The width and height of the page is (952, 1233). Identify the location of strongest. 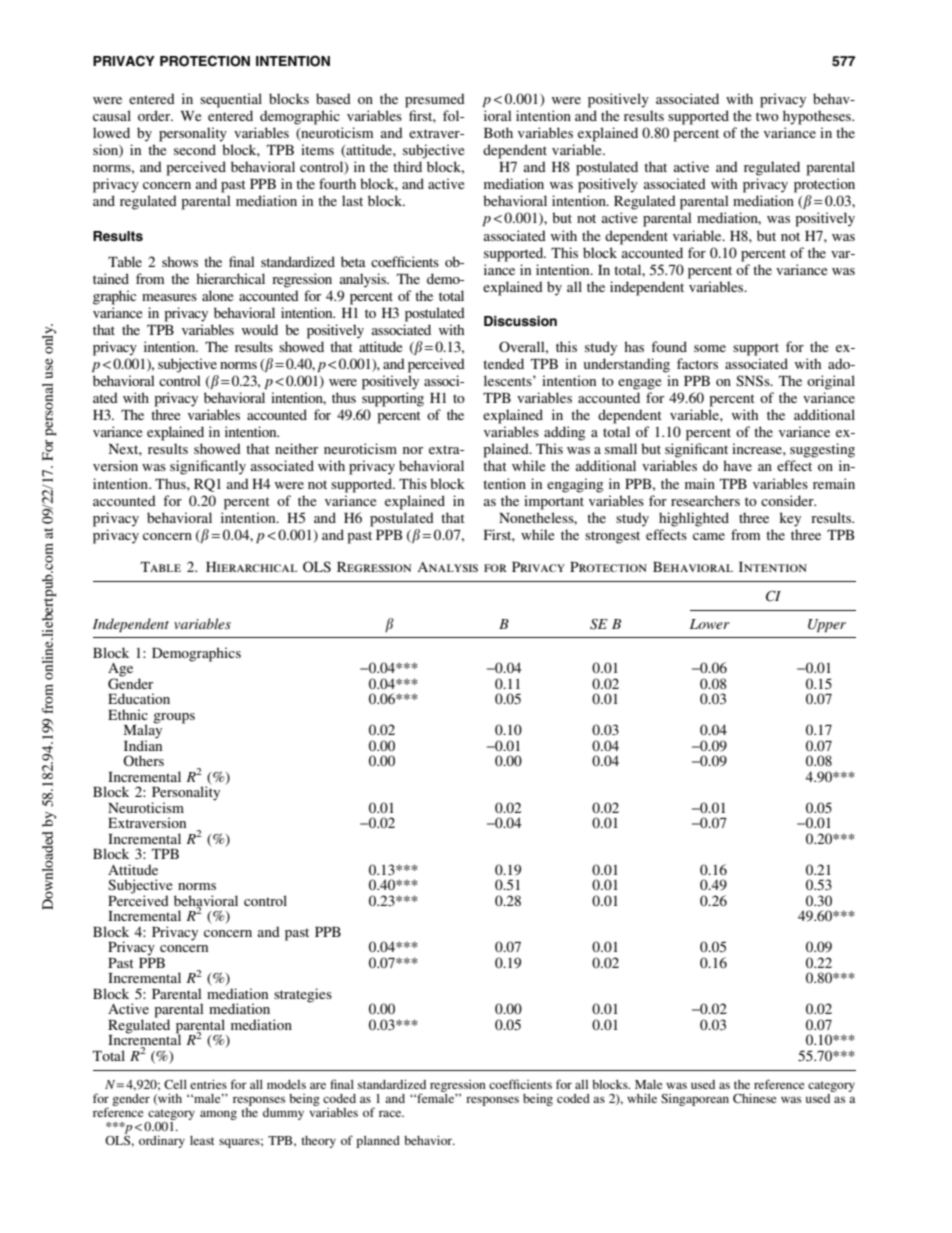
(612, 537).
